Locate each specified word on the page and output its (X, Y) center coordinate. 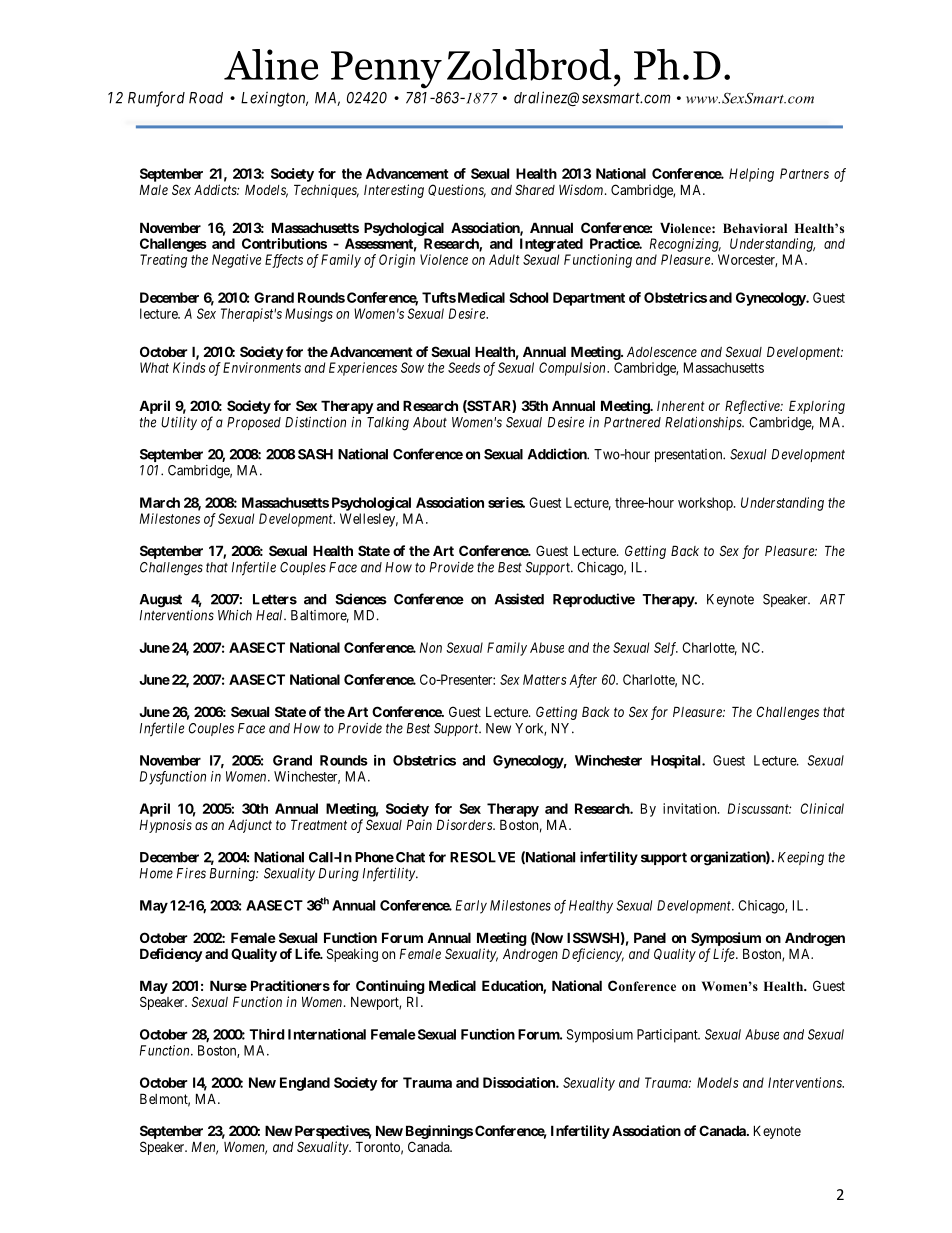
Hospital (677, 762)
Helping (751, 175)
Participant (668, 1036)
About (430, 422)
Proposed (254, 423)
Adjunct (250, 826)
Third (267, 1034)
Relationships (704, 423)
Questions (457, 191)
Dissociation (520, 1082)
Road (206, 98)
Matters (545, 679)
